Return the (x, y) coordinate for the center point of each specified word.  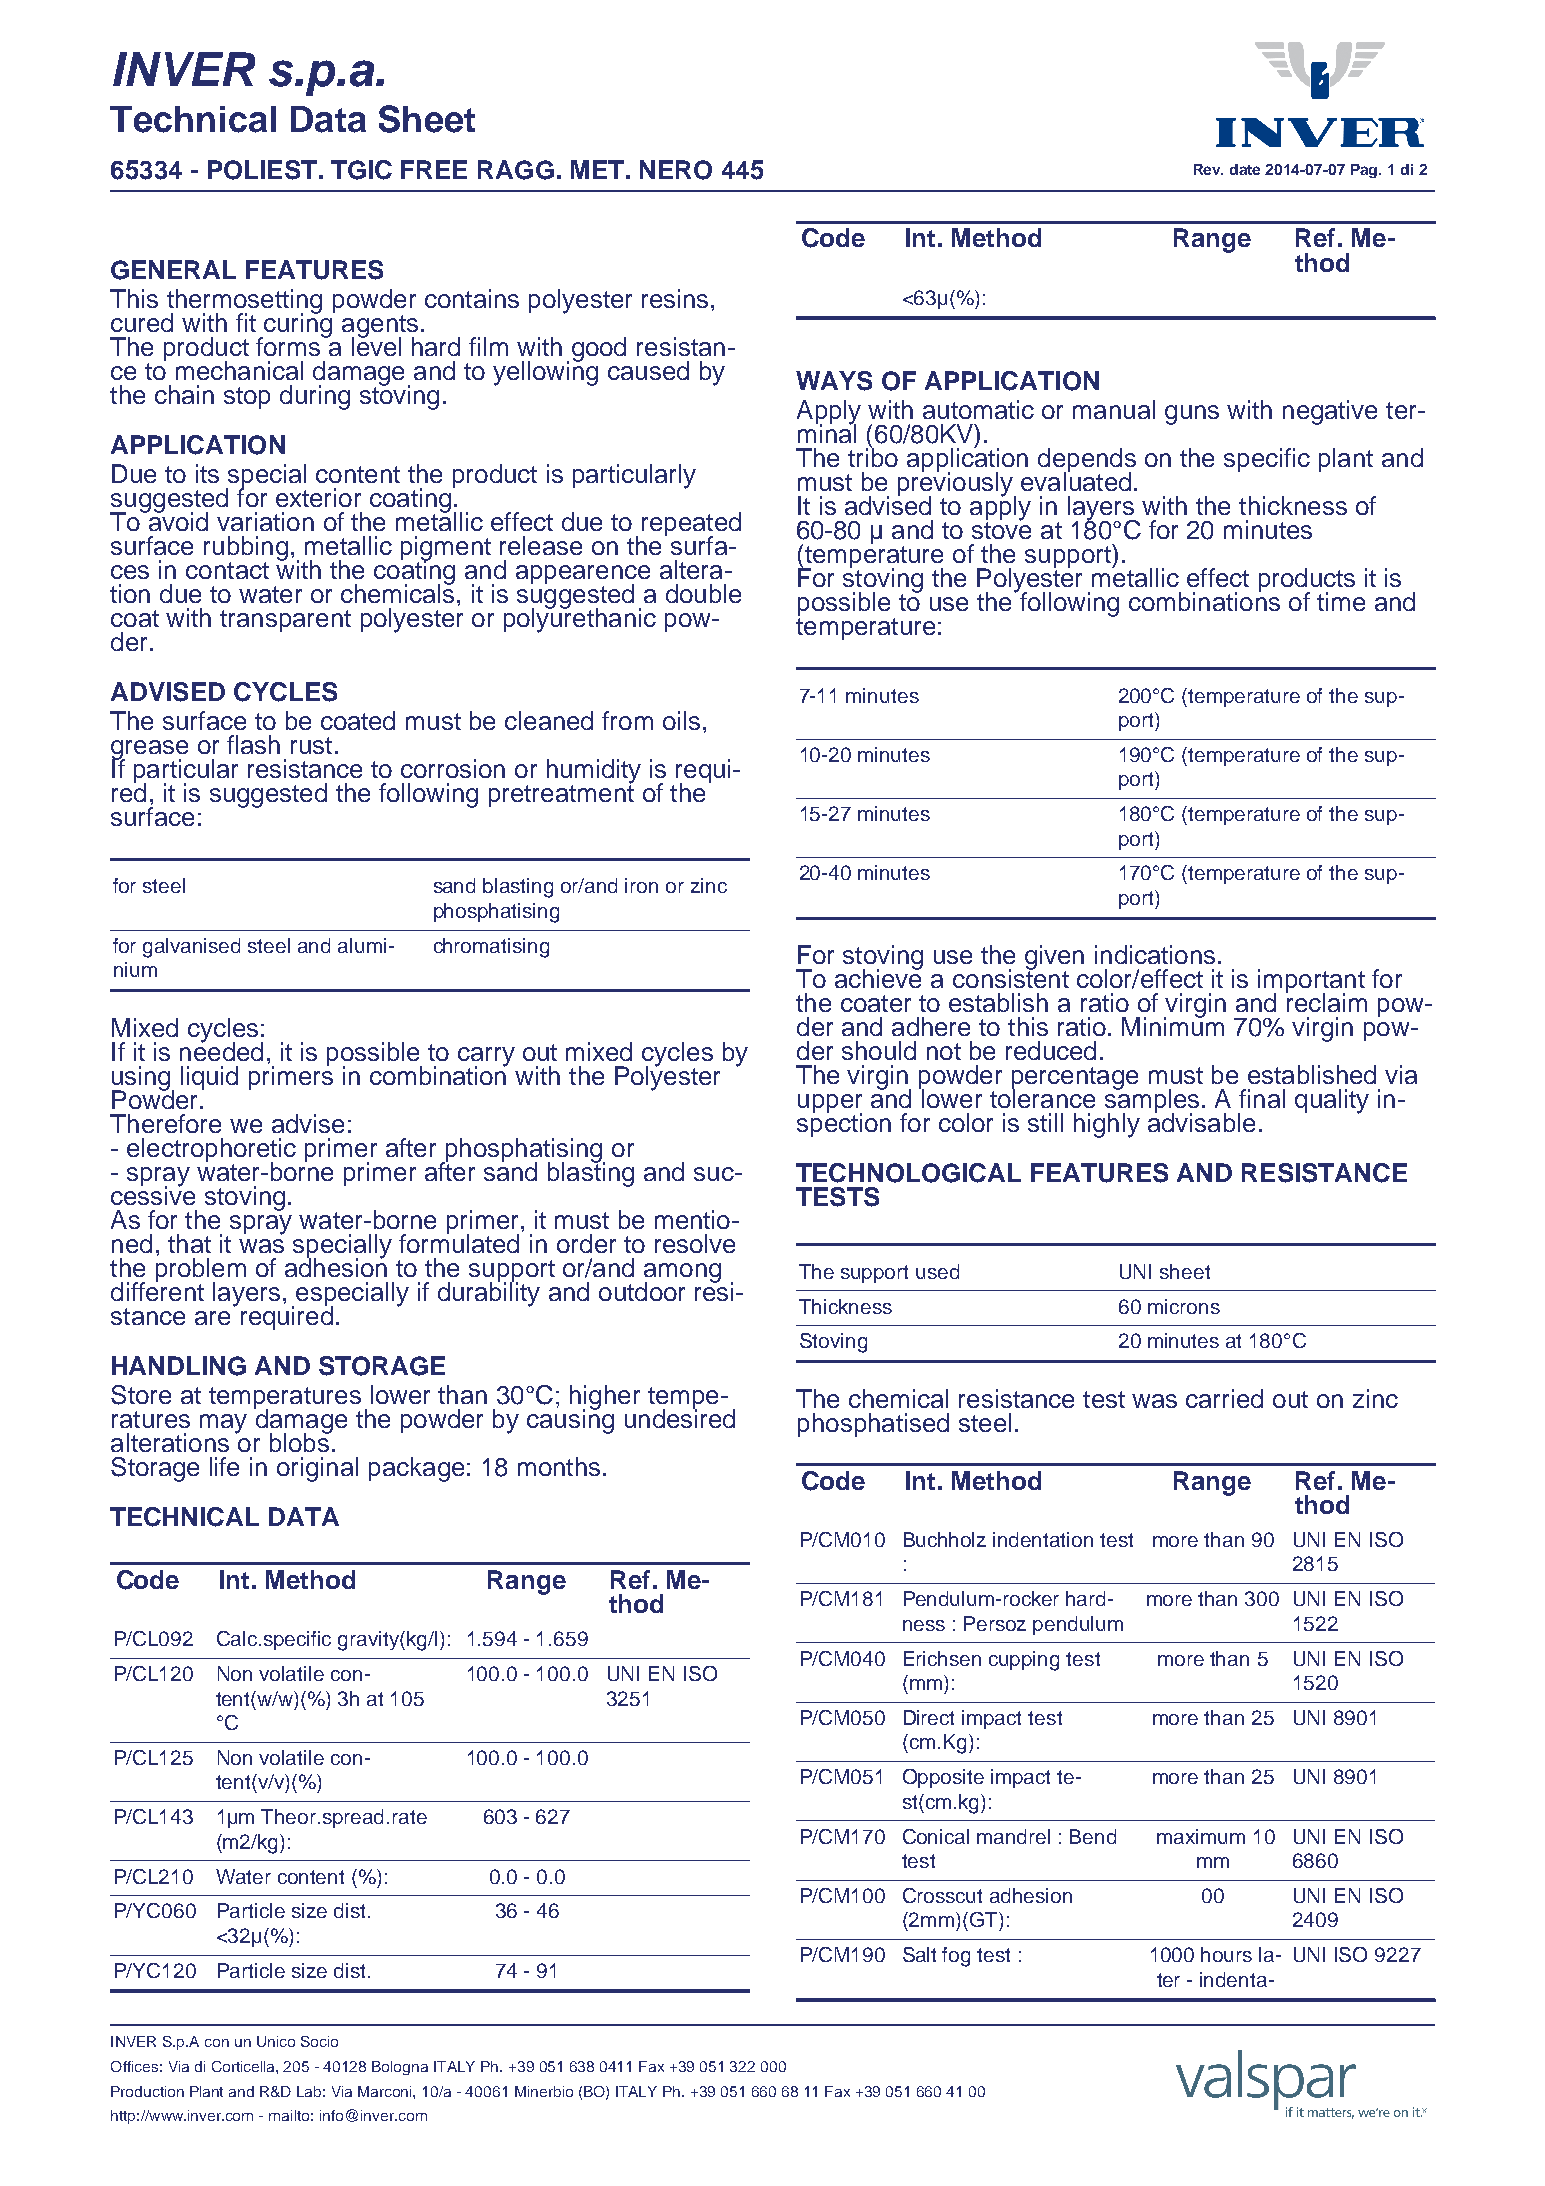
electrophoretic (211, 1151)
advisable (1201, 1121)
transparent (285, 621)
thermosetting (244, 302)
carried (1224, 1398)
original (317, 1469)
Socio (319, 2041)
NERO (676, 170)
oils (681, 720)
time (1341, 601)
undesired (680, 1417)
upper (830, 1105)
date (1245, 169)
